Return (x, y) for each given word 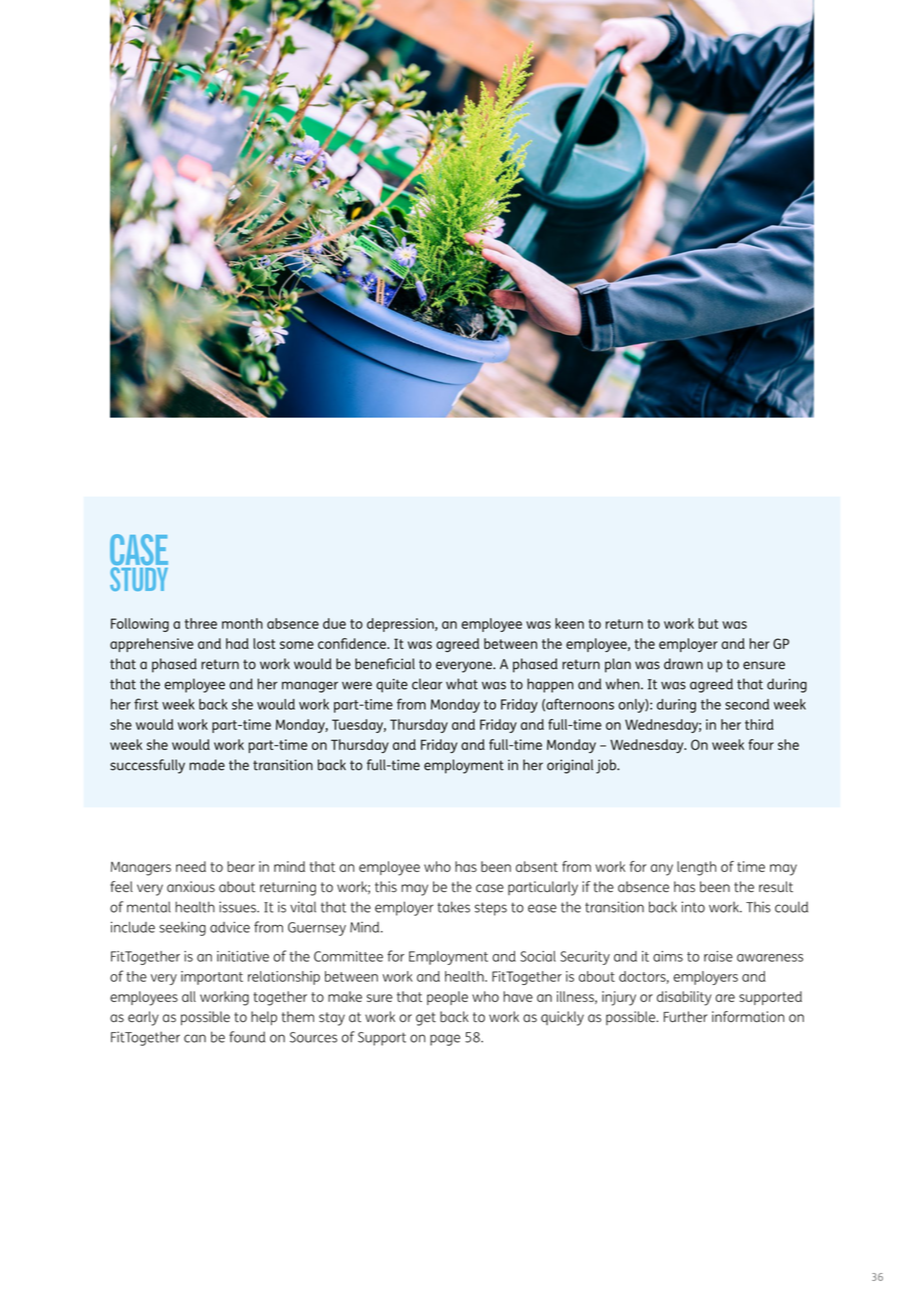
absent (537, 866)
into (693, 907)
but (708, 623)
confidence (353, 643)
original (570, 766)
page (445, 1040)
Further (685, 1017)
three (201, 623)
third (759, 724)
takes (453, 907)
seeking (182, 928)
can (195, 1038)
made (207, 765)
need (191, 866)
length (696, 868)
